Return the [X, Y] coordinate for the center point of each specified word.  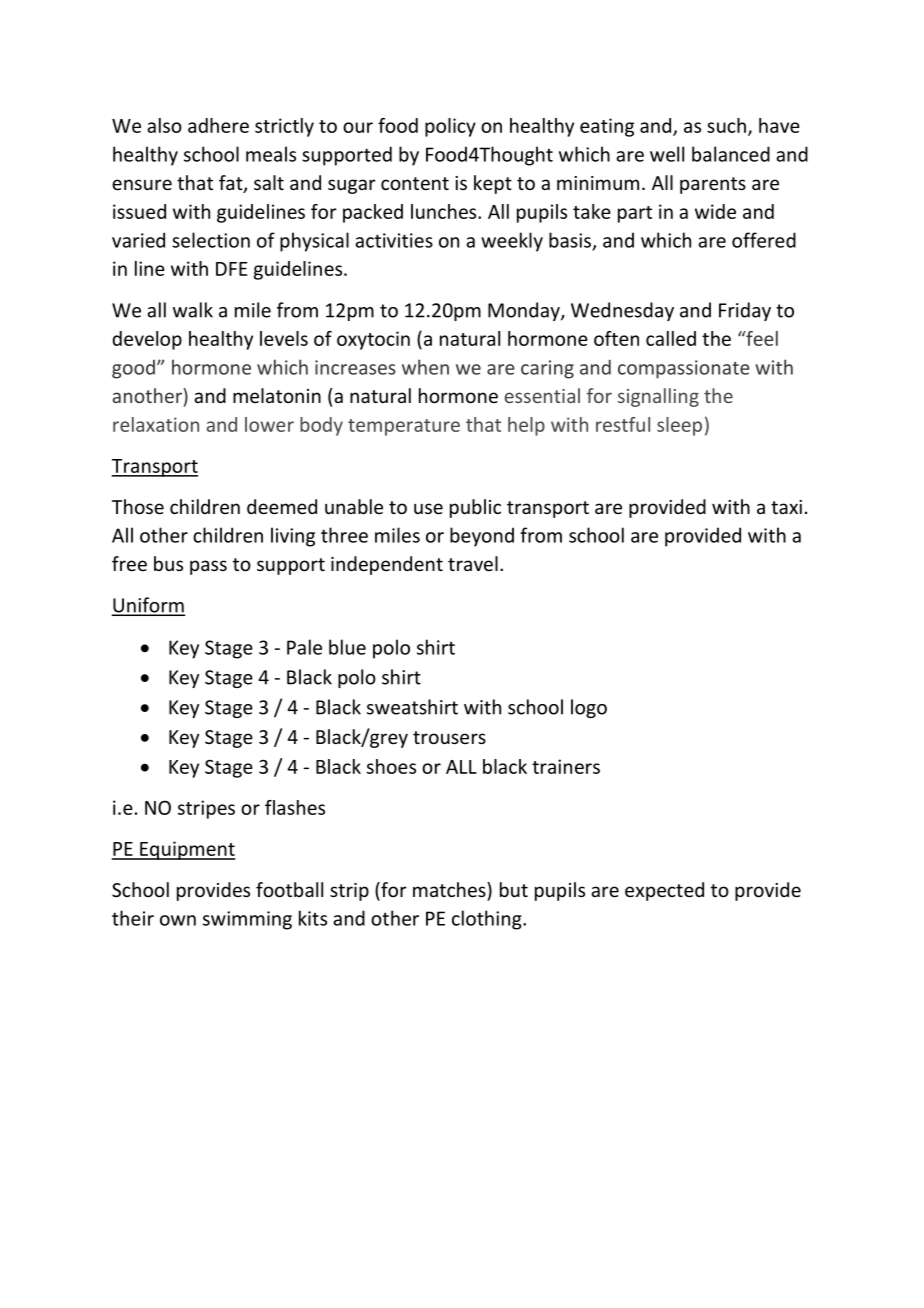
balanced [731, 154]
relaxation [156, 424]
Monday [525, 311]
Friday [745, 311]
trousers [449, 737]
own [178, 920]
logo [589, 708]
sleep [679, 426]
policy [450, 127]
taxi [786, 507]
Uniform [148, 606]
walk [193, 310]
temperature [404, 427]
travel [473, 563]
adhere [218, 125]
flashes [295, 807]
